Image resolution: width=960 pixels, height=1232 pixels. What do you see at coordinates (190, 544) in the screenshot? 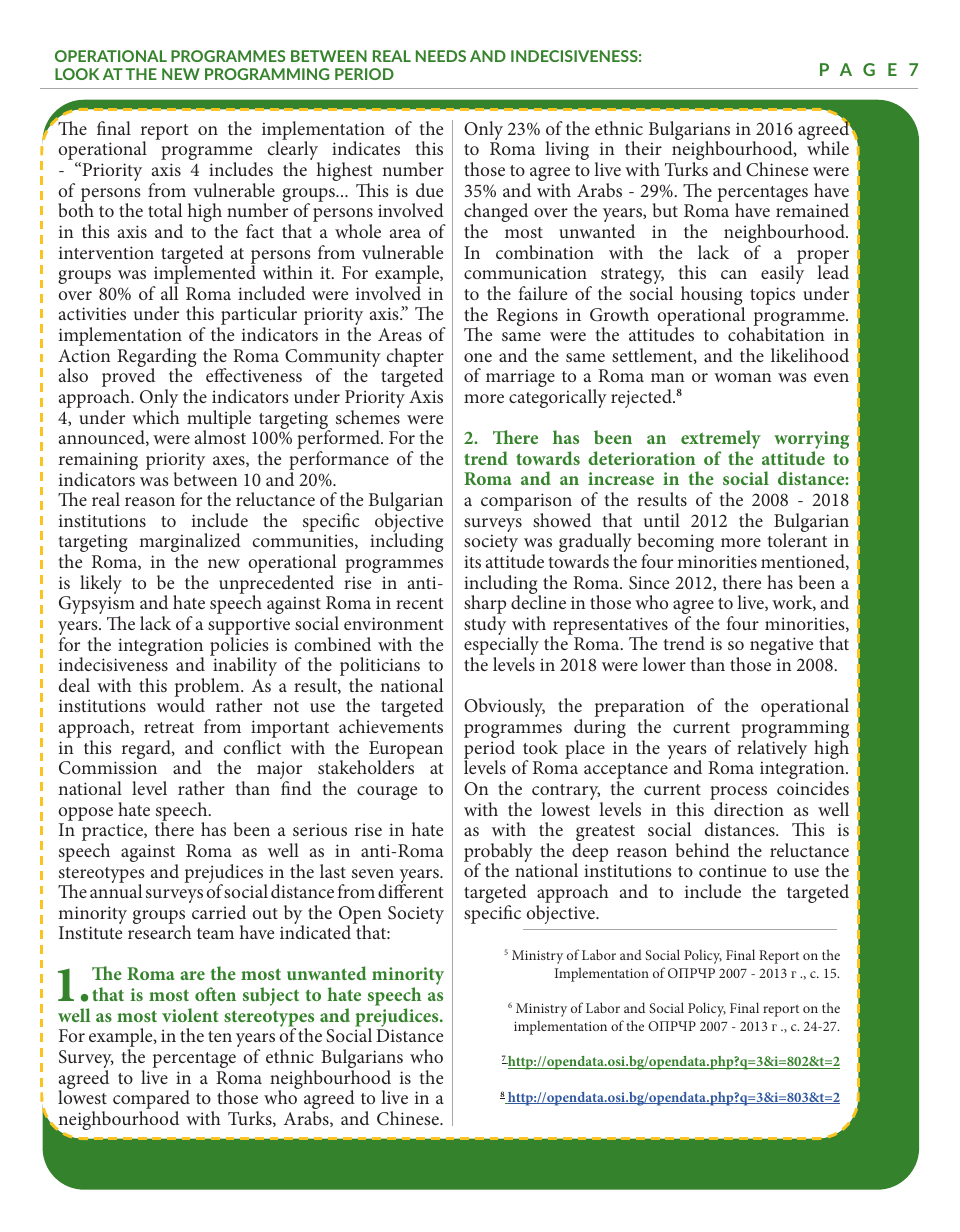
I see `marginalized` at bounding box center [190, 544].
